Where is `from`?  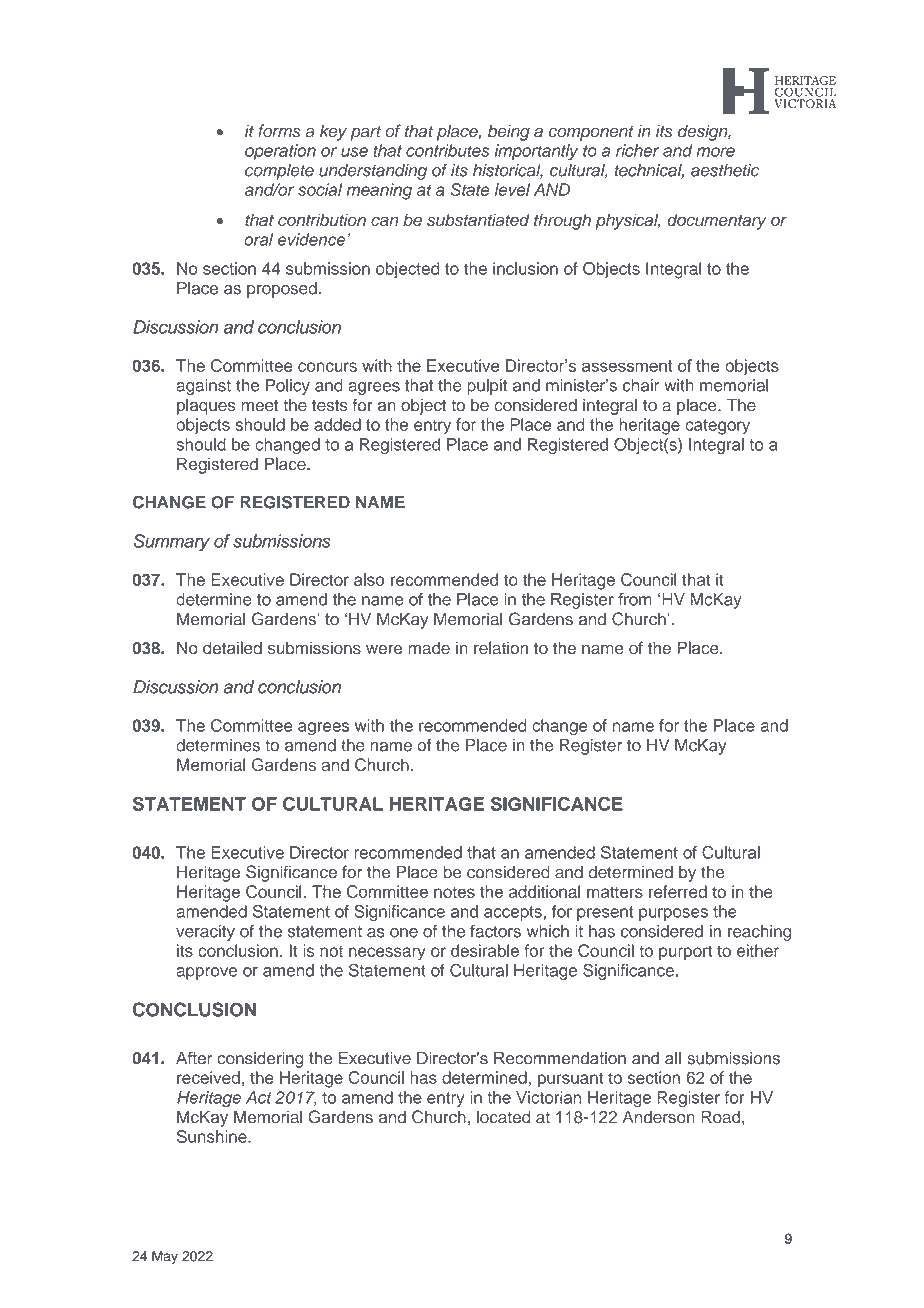 from is located at coordinates (635, 599).
